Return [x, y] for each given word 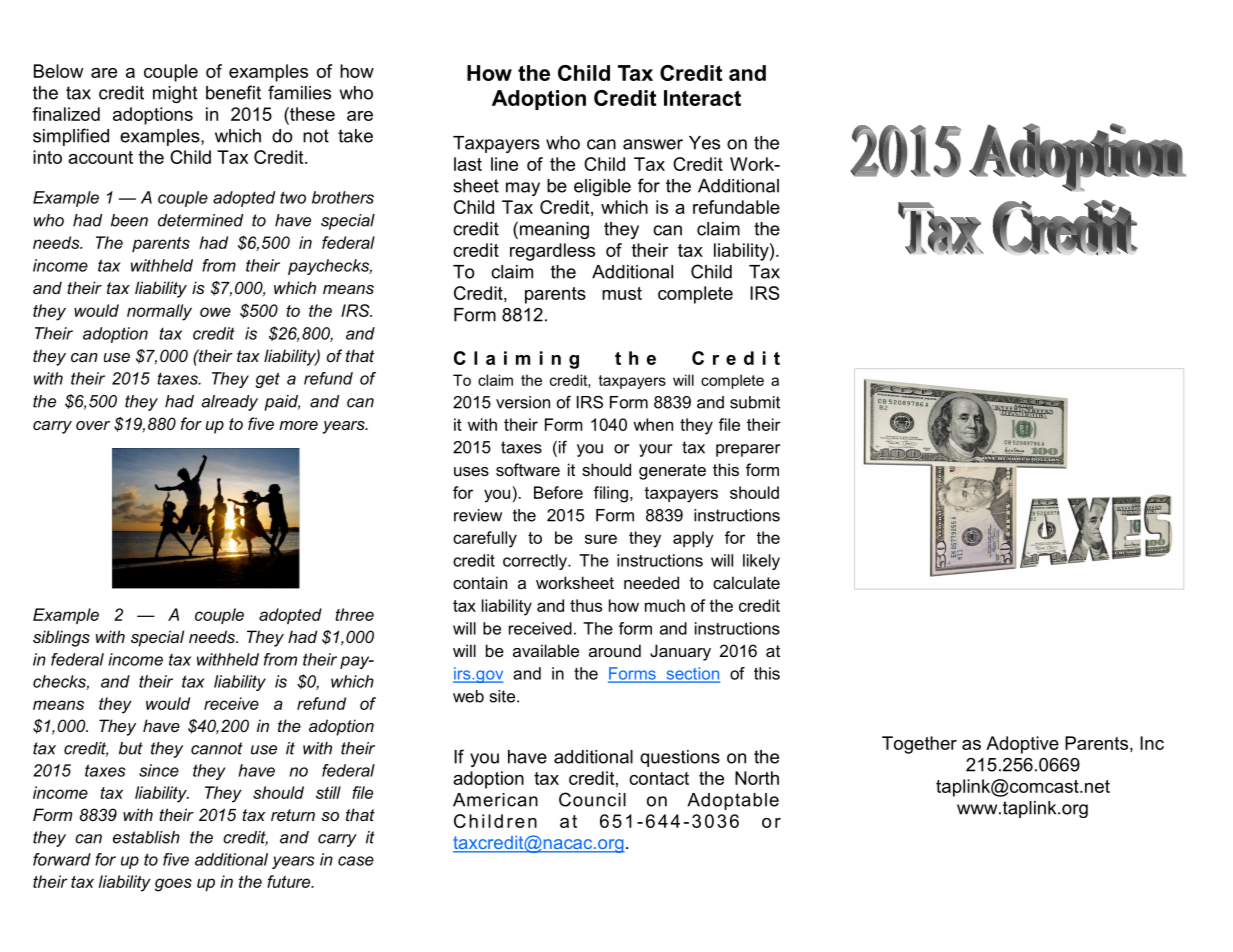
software [528, 469]
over [93, 425]
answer [653, 144]
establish [146, 837]
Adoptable [733, 801]
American [495, 800]
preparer [748, 450]
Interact [702, 98]
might [175, 94]
